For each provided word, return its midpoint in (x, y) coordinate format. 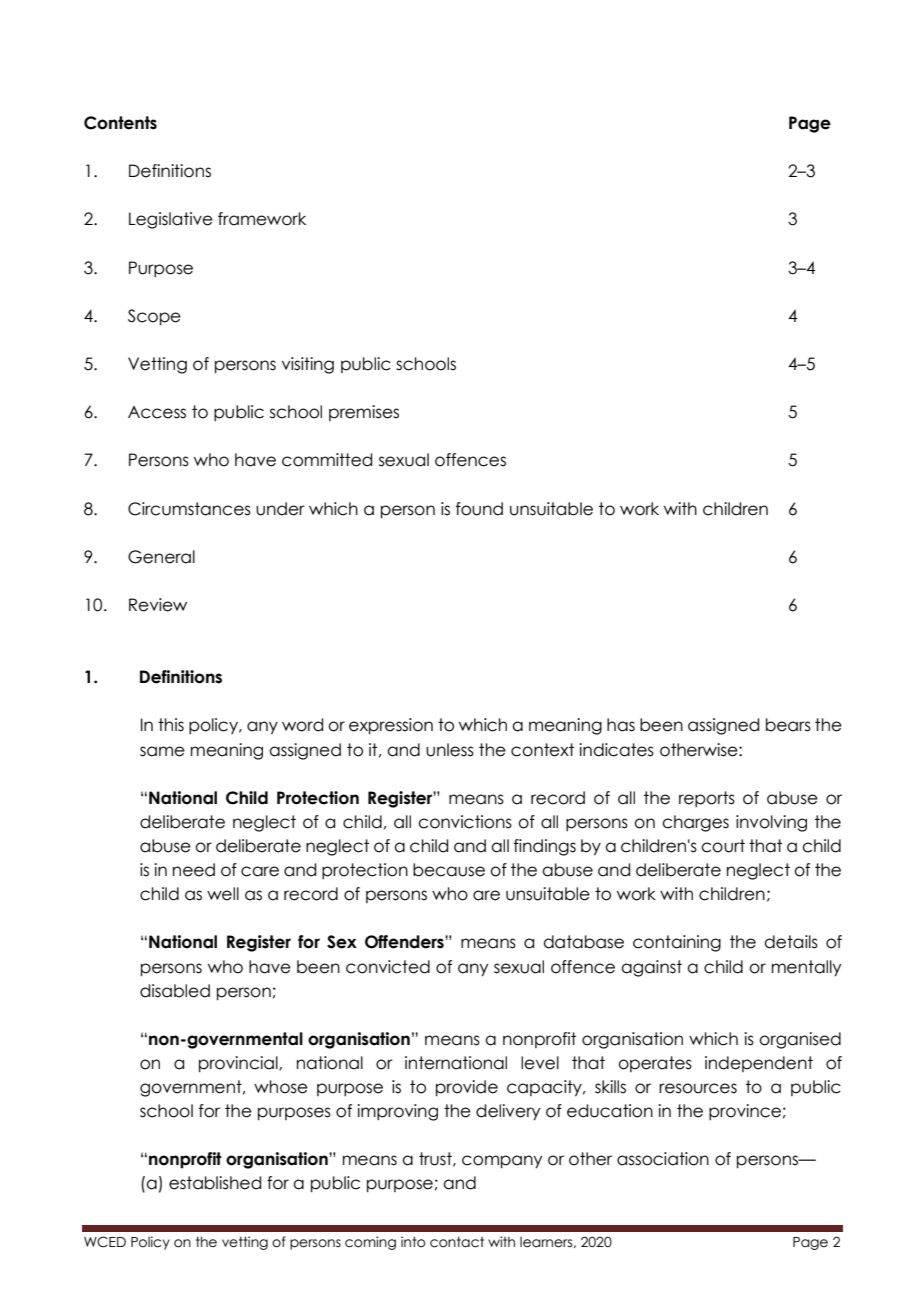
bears (788, 725)
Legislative (171, 220)
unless (450, 750)
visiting (308, 365)
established (215, 1183)
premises (364, 413)
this (171, 725)
